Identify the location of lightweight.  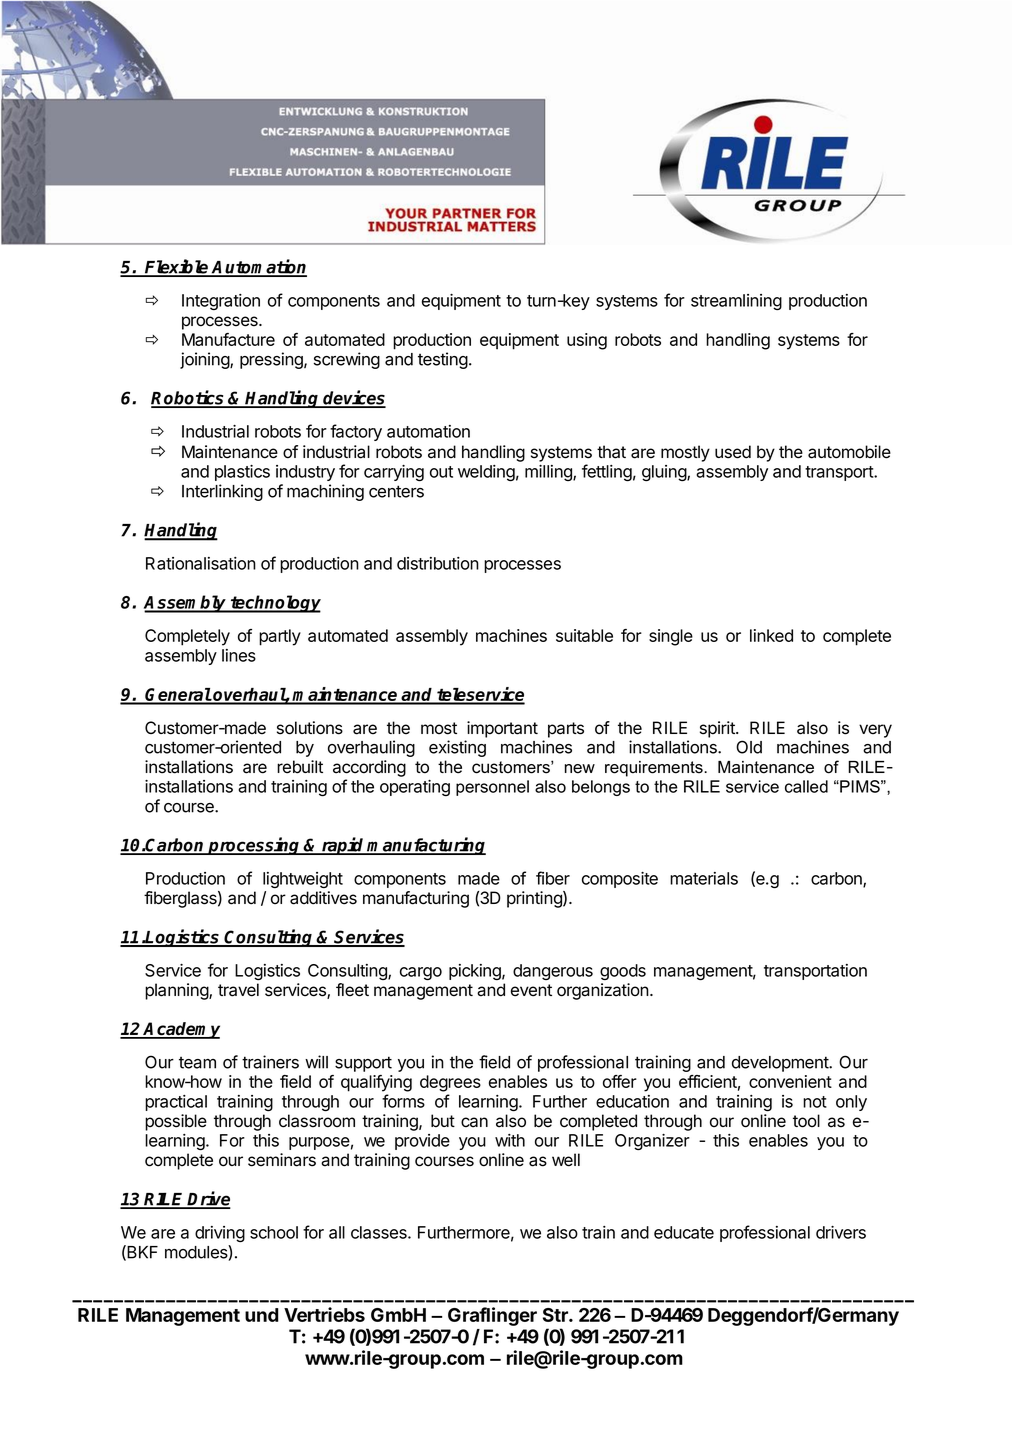
(303, 880).
